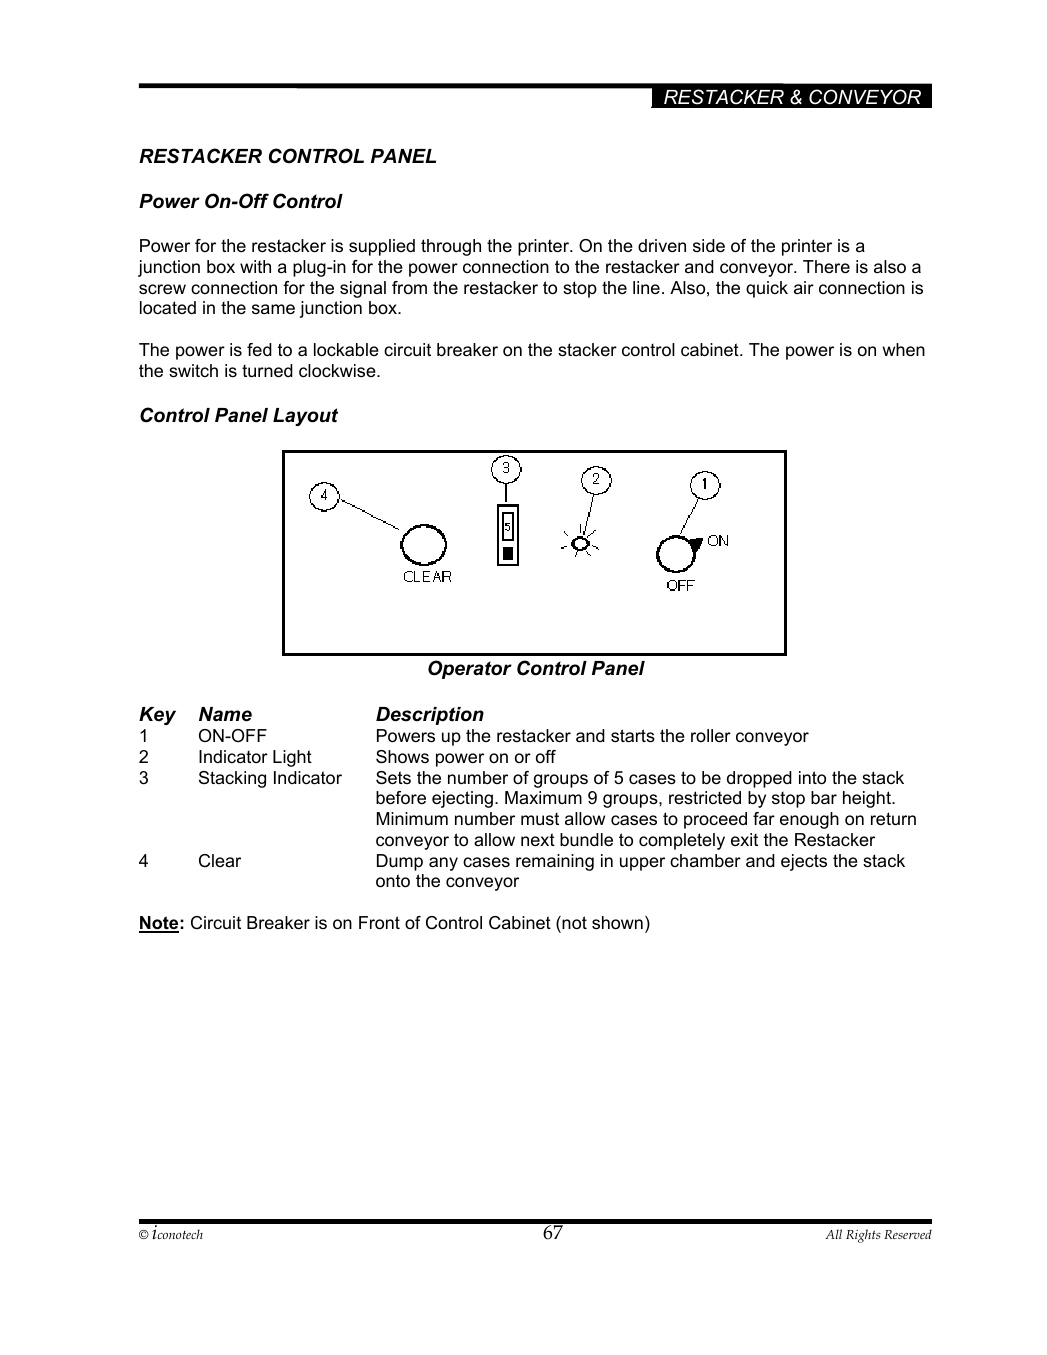  What do you see at coordinates (379, 923) in the screenshot?
I see `Front` at bounding box center [379, 923].
